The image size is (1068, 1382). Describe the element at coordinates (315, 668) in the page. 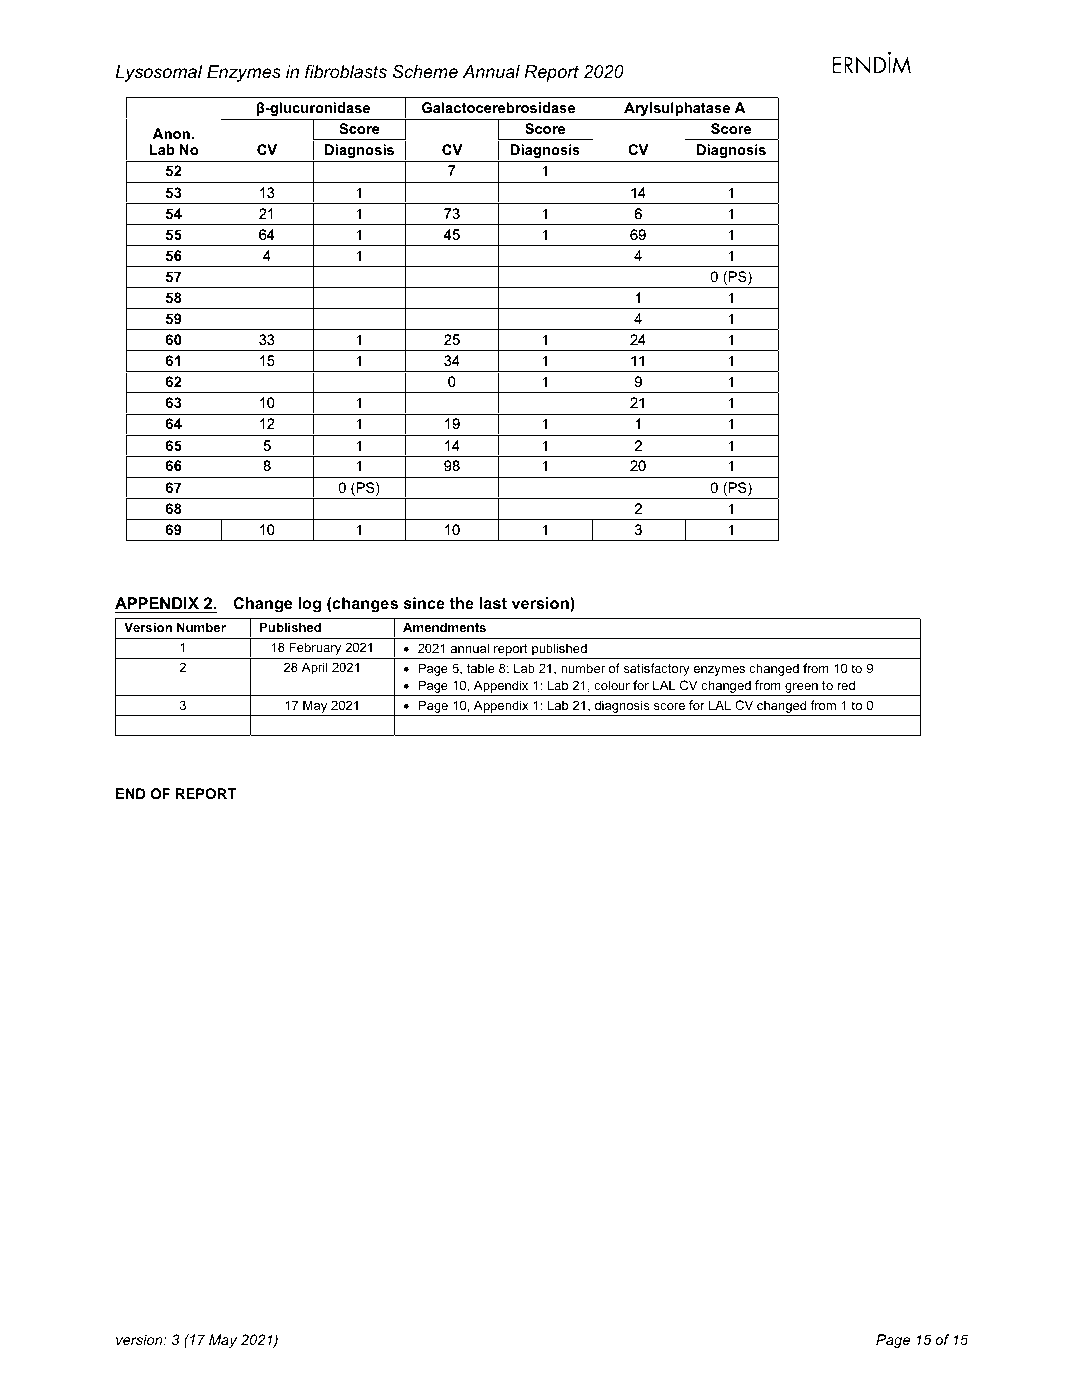

I see `April` at that location.
